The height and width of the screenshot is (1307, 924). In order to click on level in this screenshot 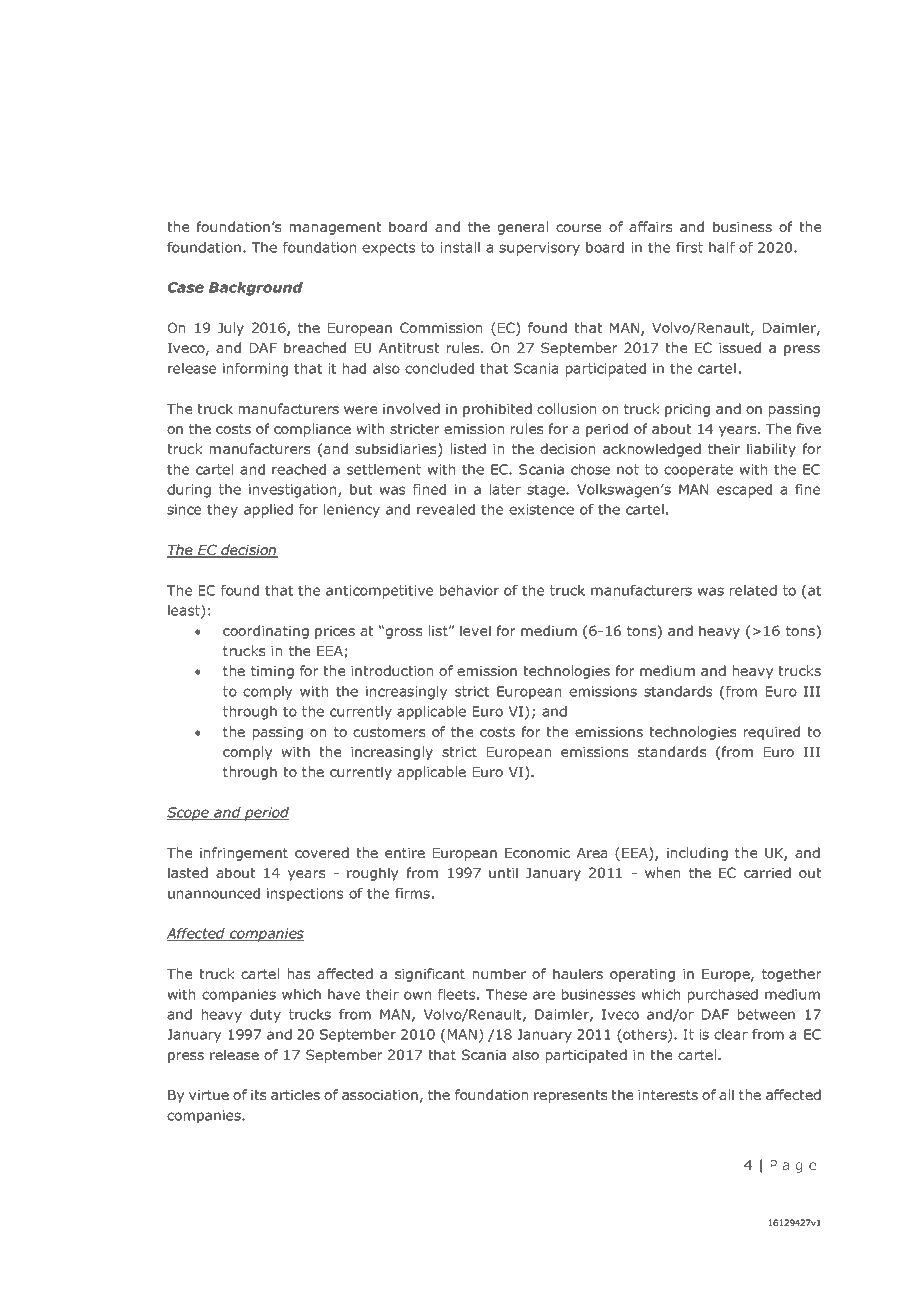, I will do `click(475, 630)`.
